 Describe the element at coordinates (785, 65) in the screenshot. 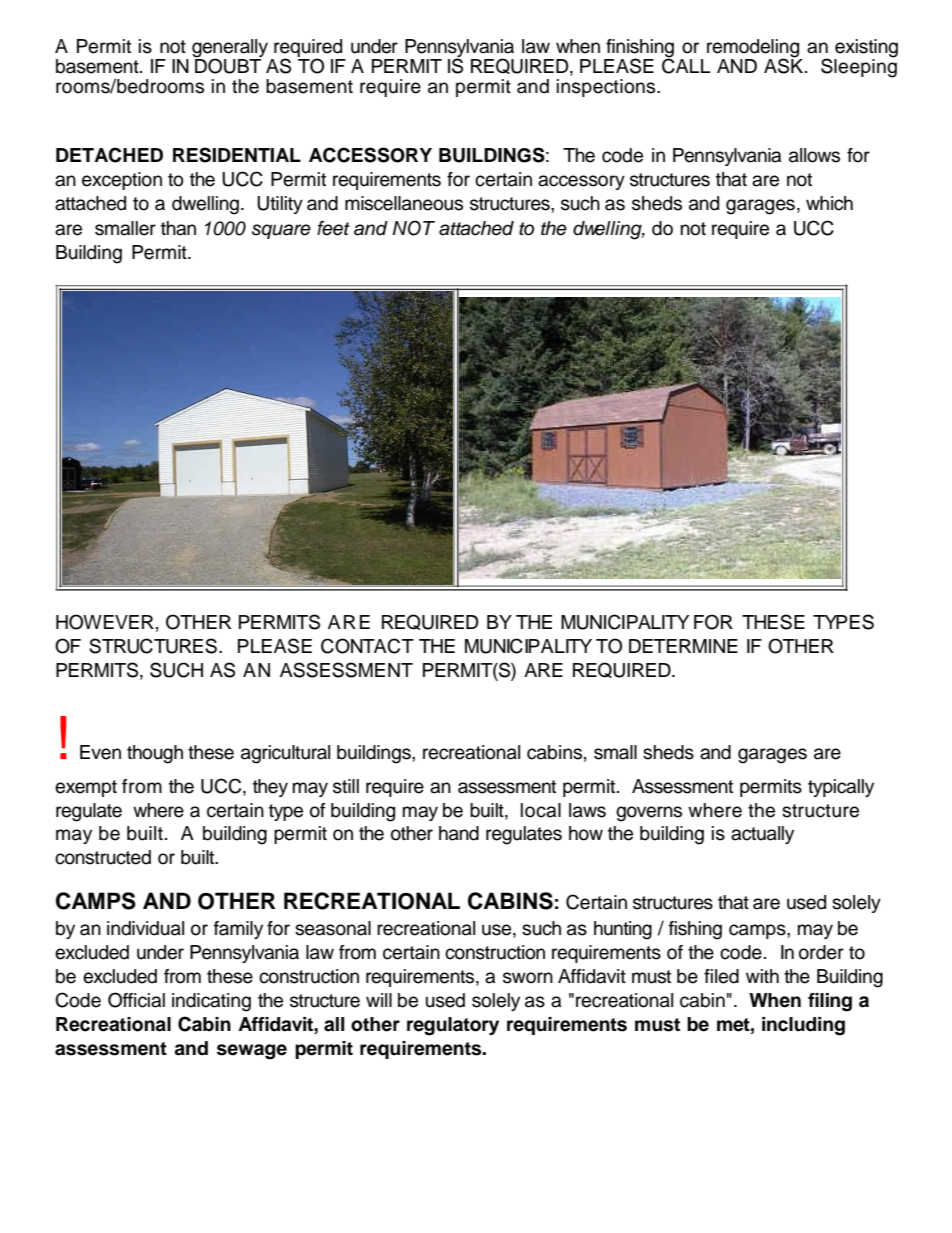

I see `ASK` at that location.
